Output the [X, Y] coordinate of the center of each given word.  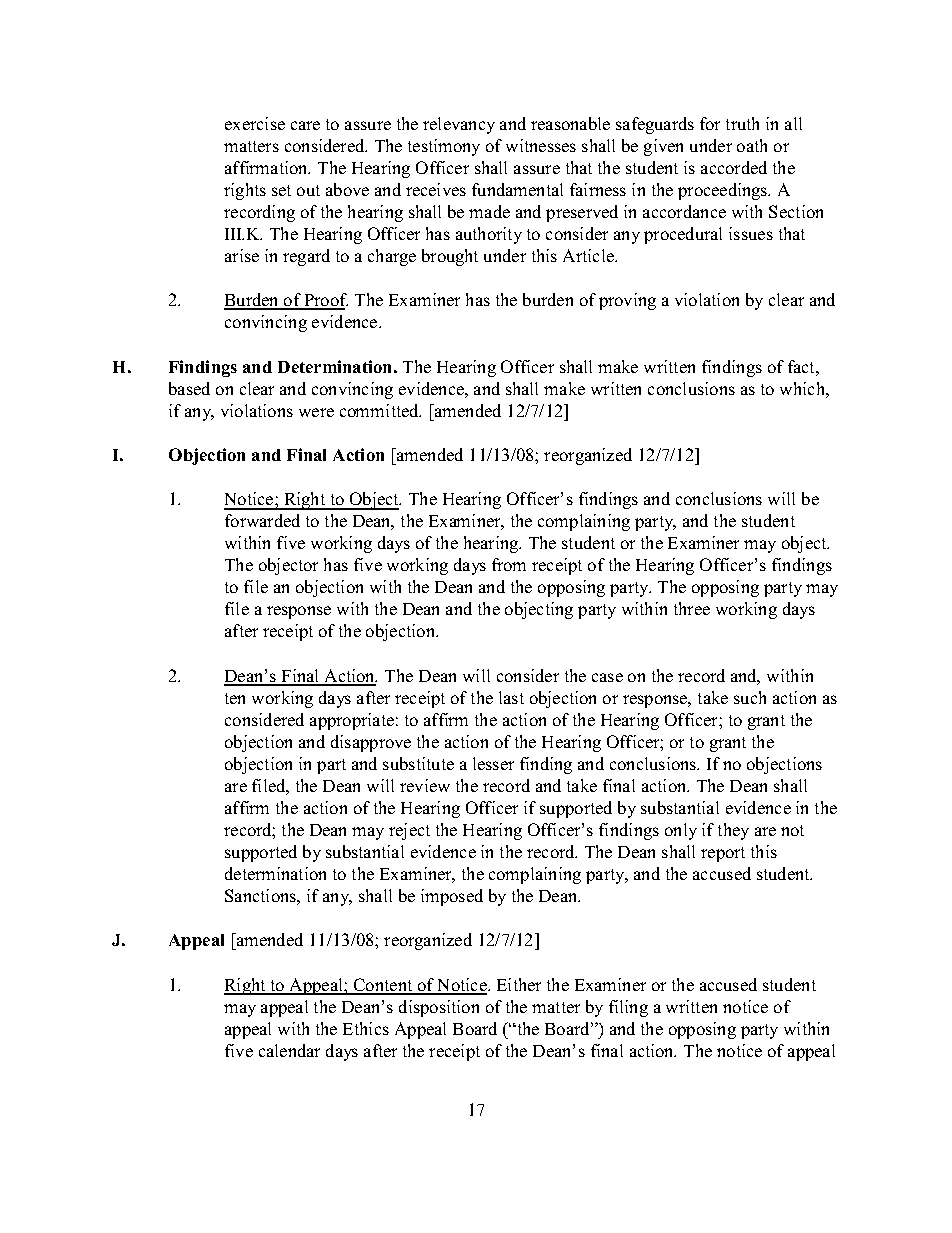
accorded [734, 167]
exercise [255, 123]
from [509, 564]
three [692, 608]
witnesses [541, 145]
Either [519, 984]
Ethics [366, 1028]
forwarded [262, 520]
